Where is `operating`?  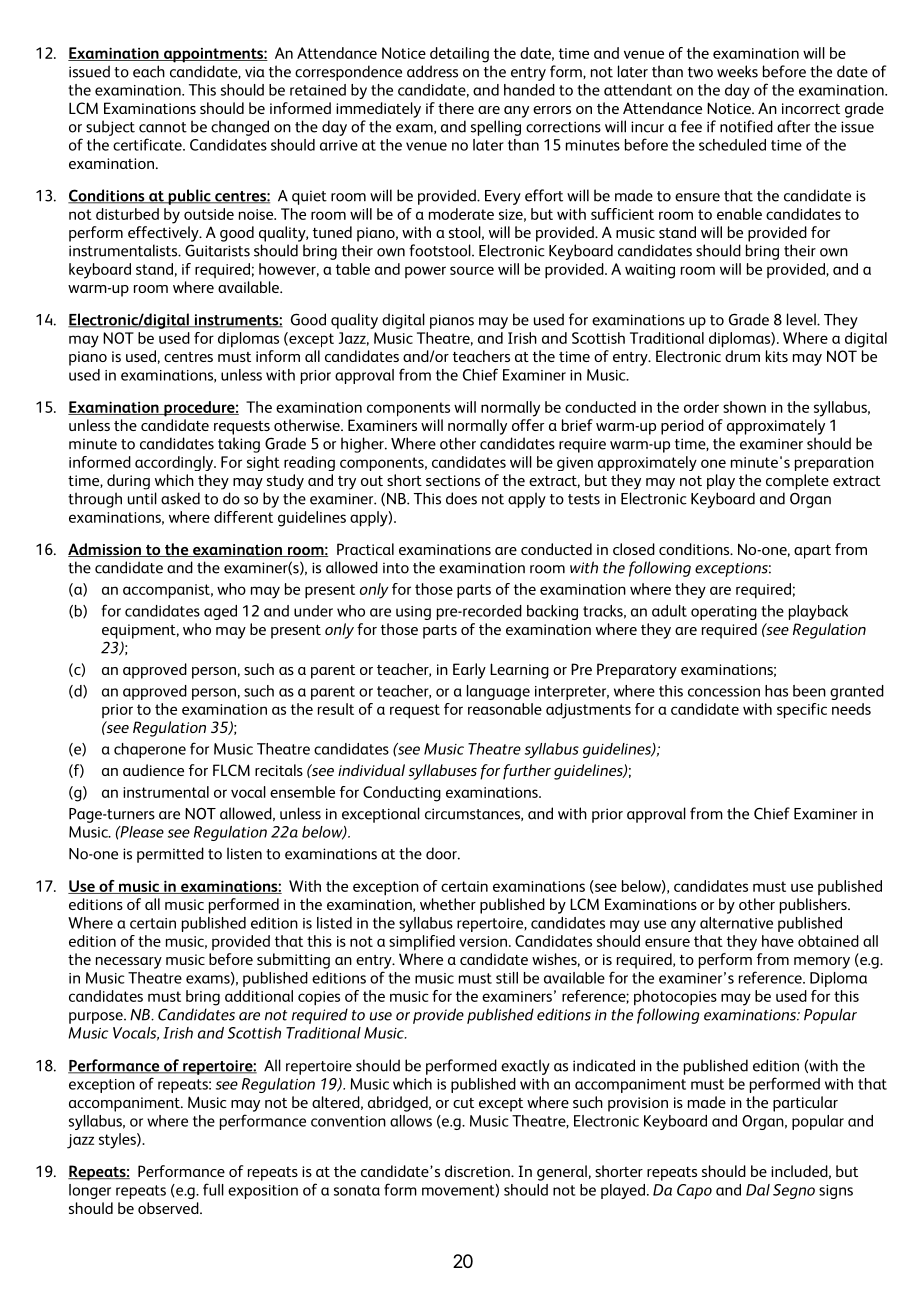
operating is located at coordinates (724, 613).
